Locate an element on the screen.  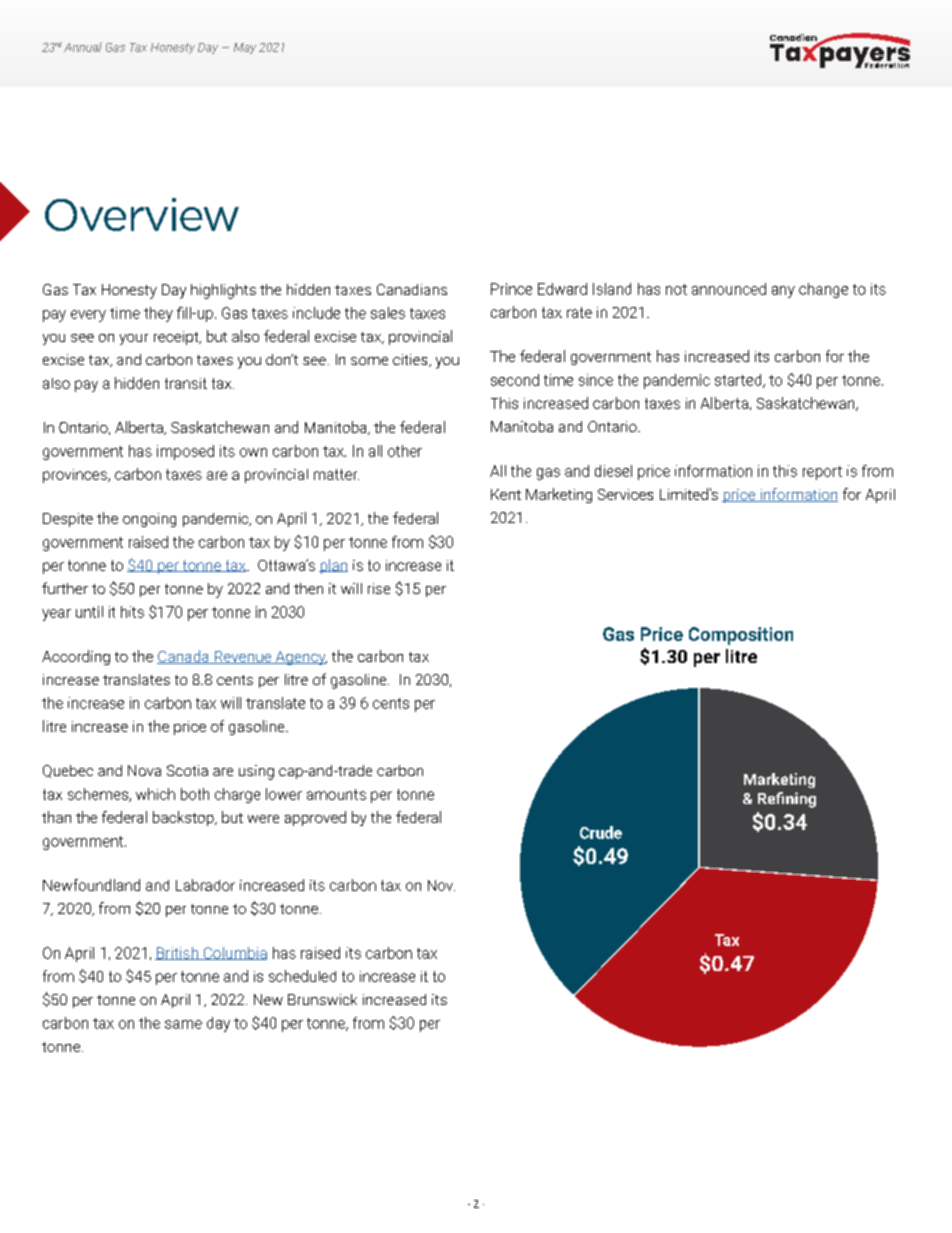
Refining is located at coordinates (787, 800).
